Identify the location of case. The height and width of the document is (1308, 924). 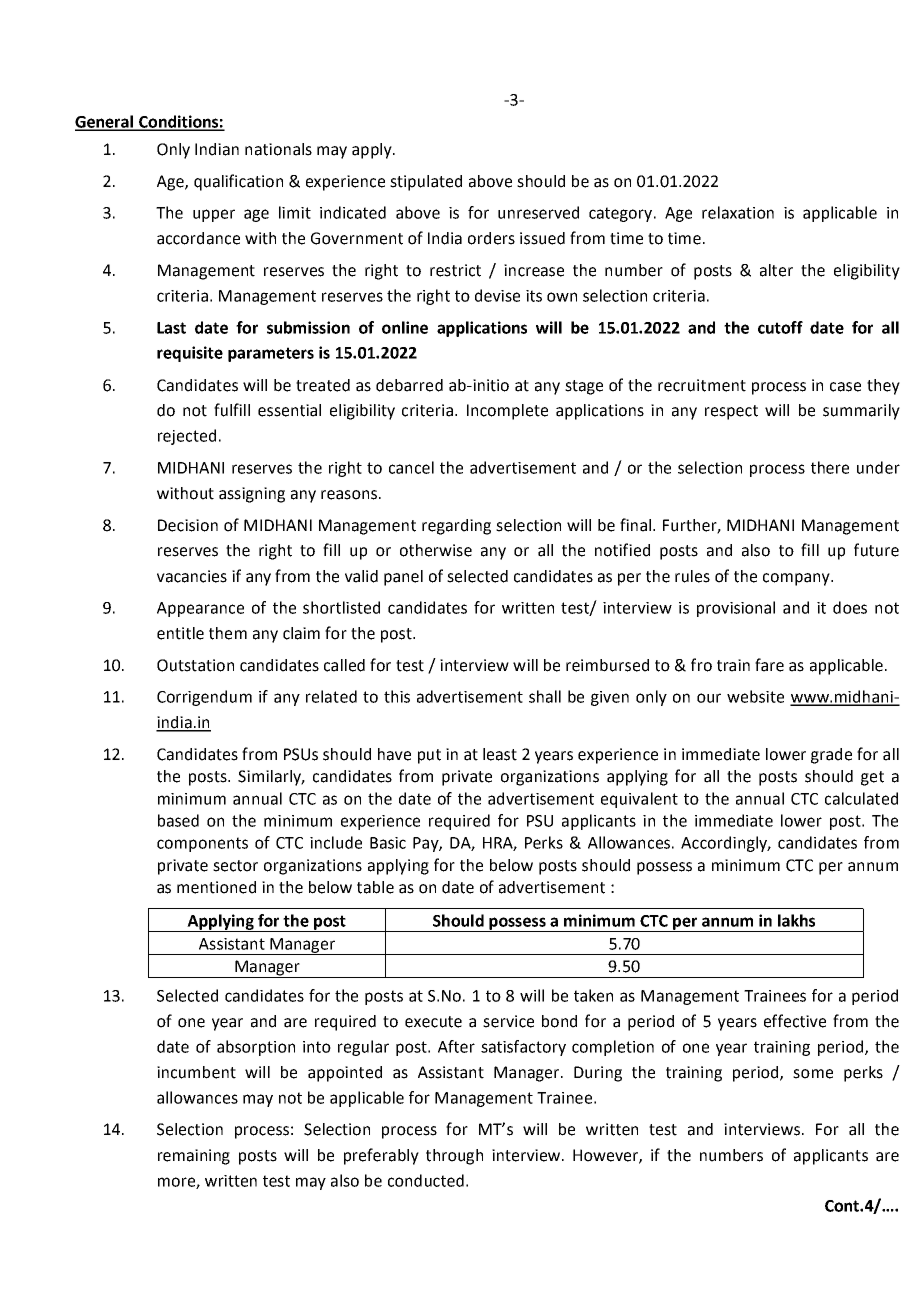
(845, 387).
